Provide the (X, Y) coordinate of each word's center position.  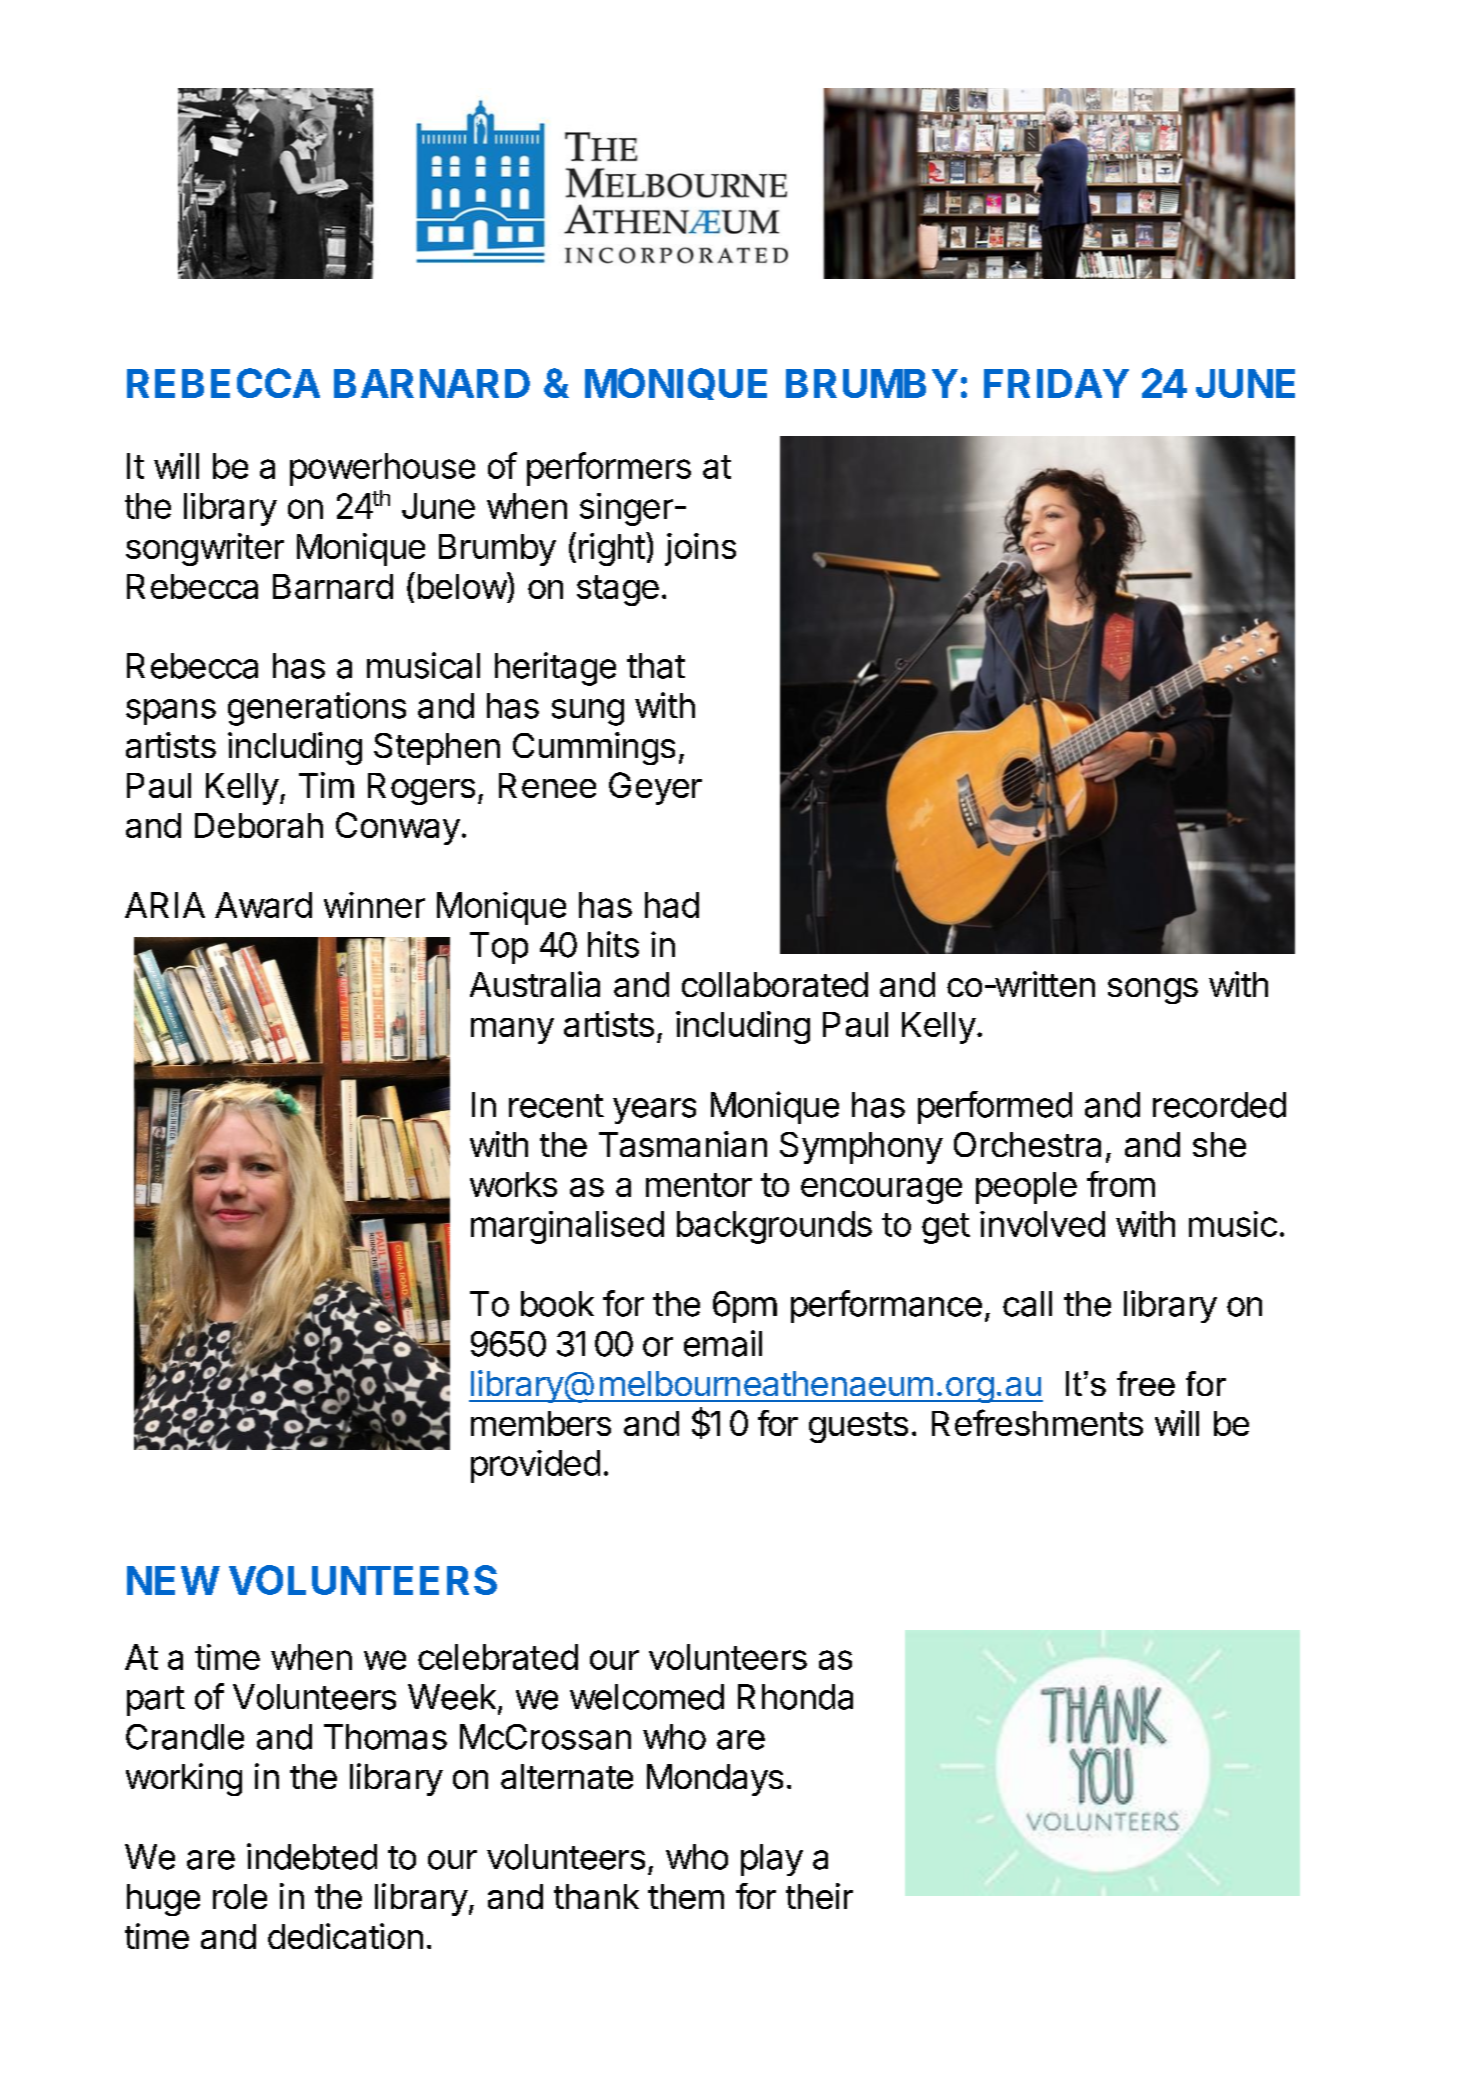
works (513, 1184)
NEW (173, 1580)
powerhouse (382, 469)
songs (1153, 991)
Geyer (655, 788)
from (1121, 1184)
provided (535, 1466)
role (240, 1896)
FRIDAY (1056, 383)
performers (609, 469)
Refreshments (1037, 1422)
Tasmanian (683, 1144)
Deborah (259, 825)
